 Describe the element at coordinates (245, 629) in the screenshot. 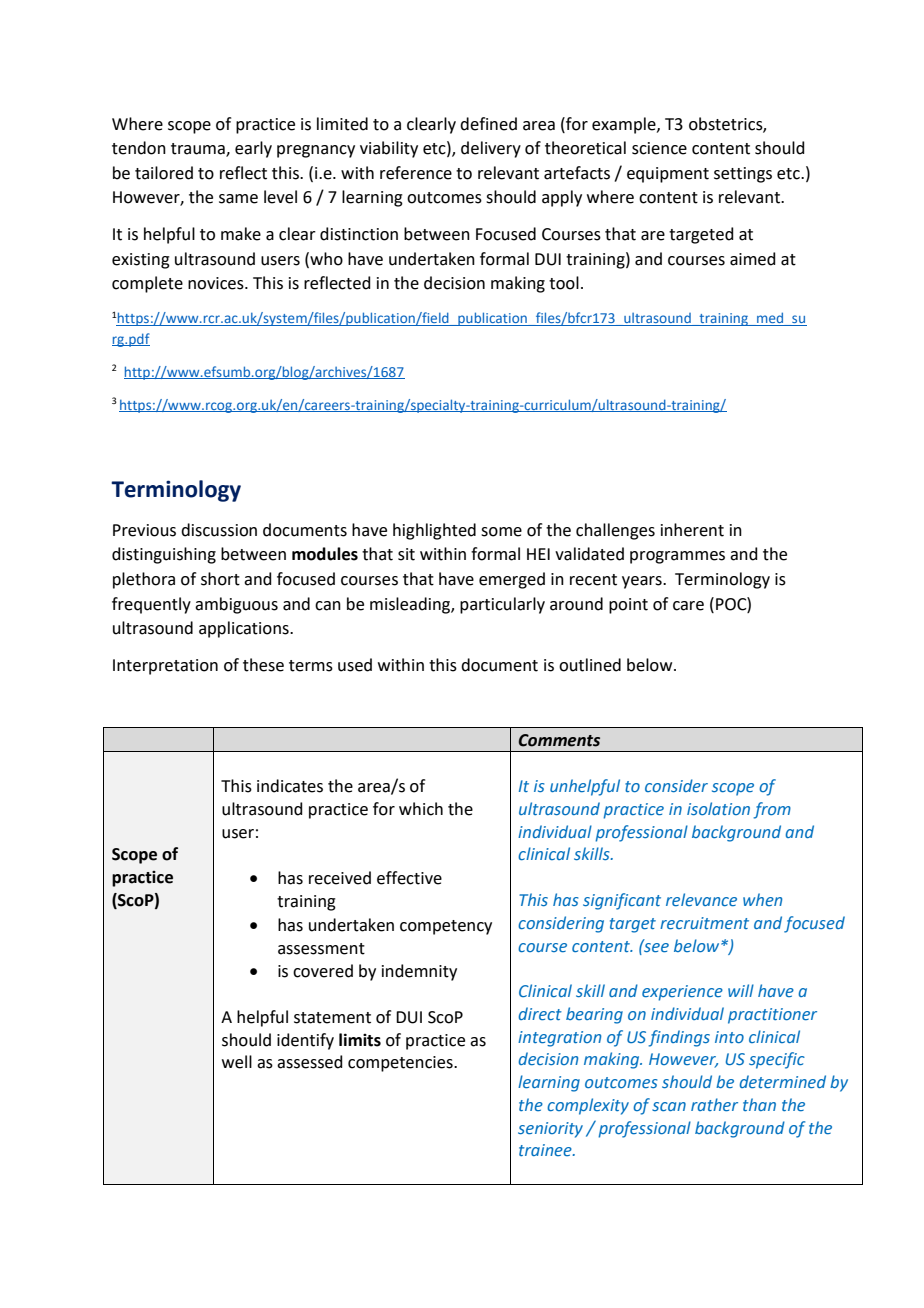

I see `applications` at that location.
